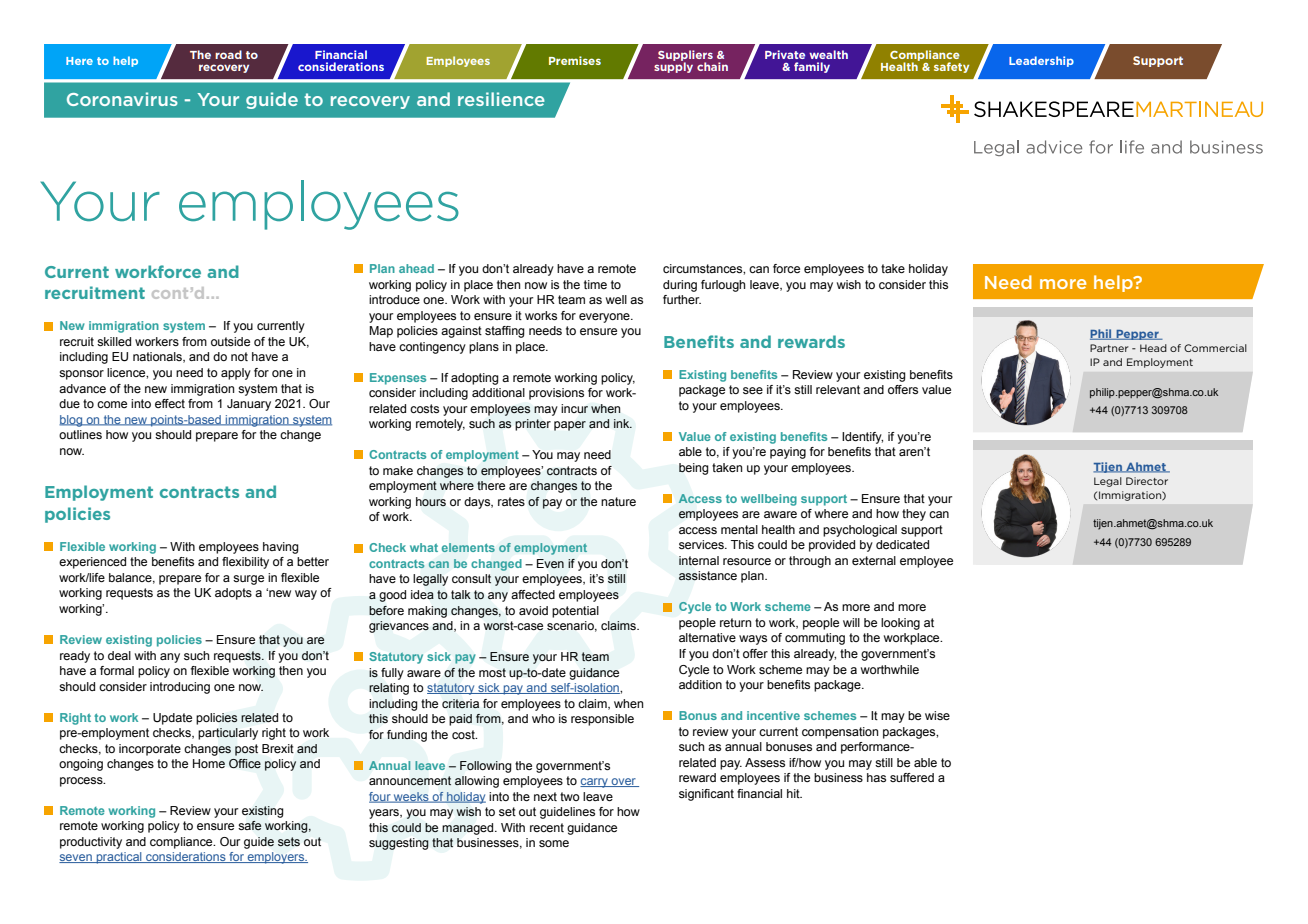 This document has height=924, width=1308. I want to click on nature, so click(618, 501).
